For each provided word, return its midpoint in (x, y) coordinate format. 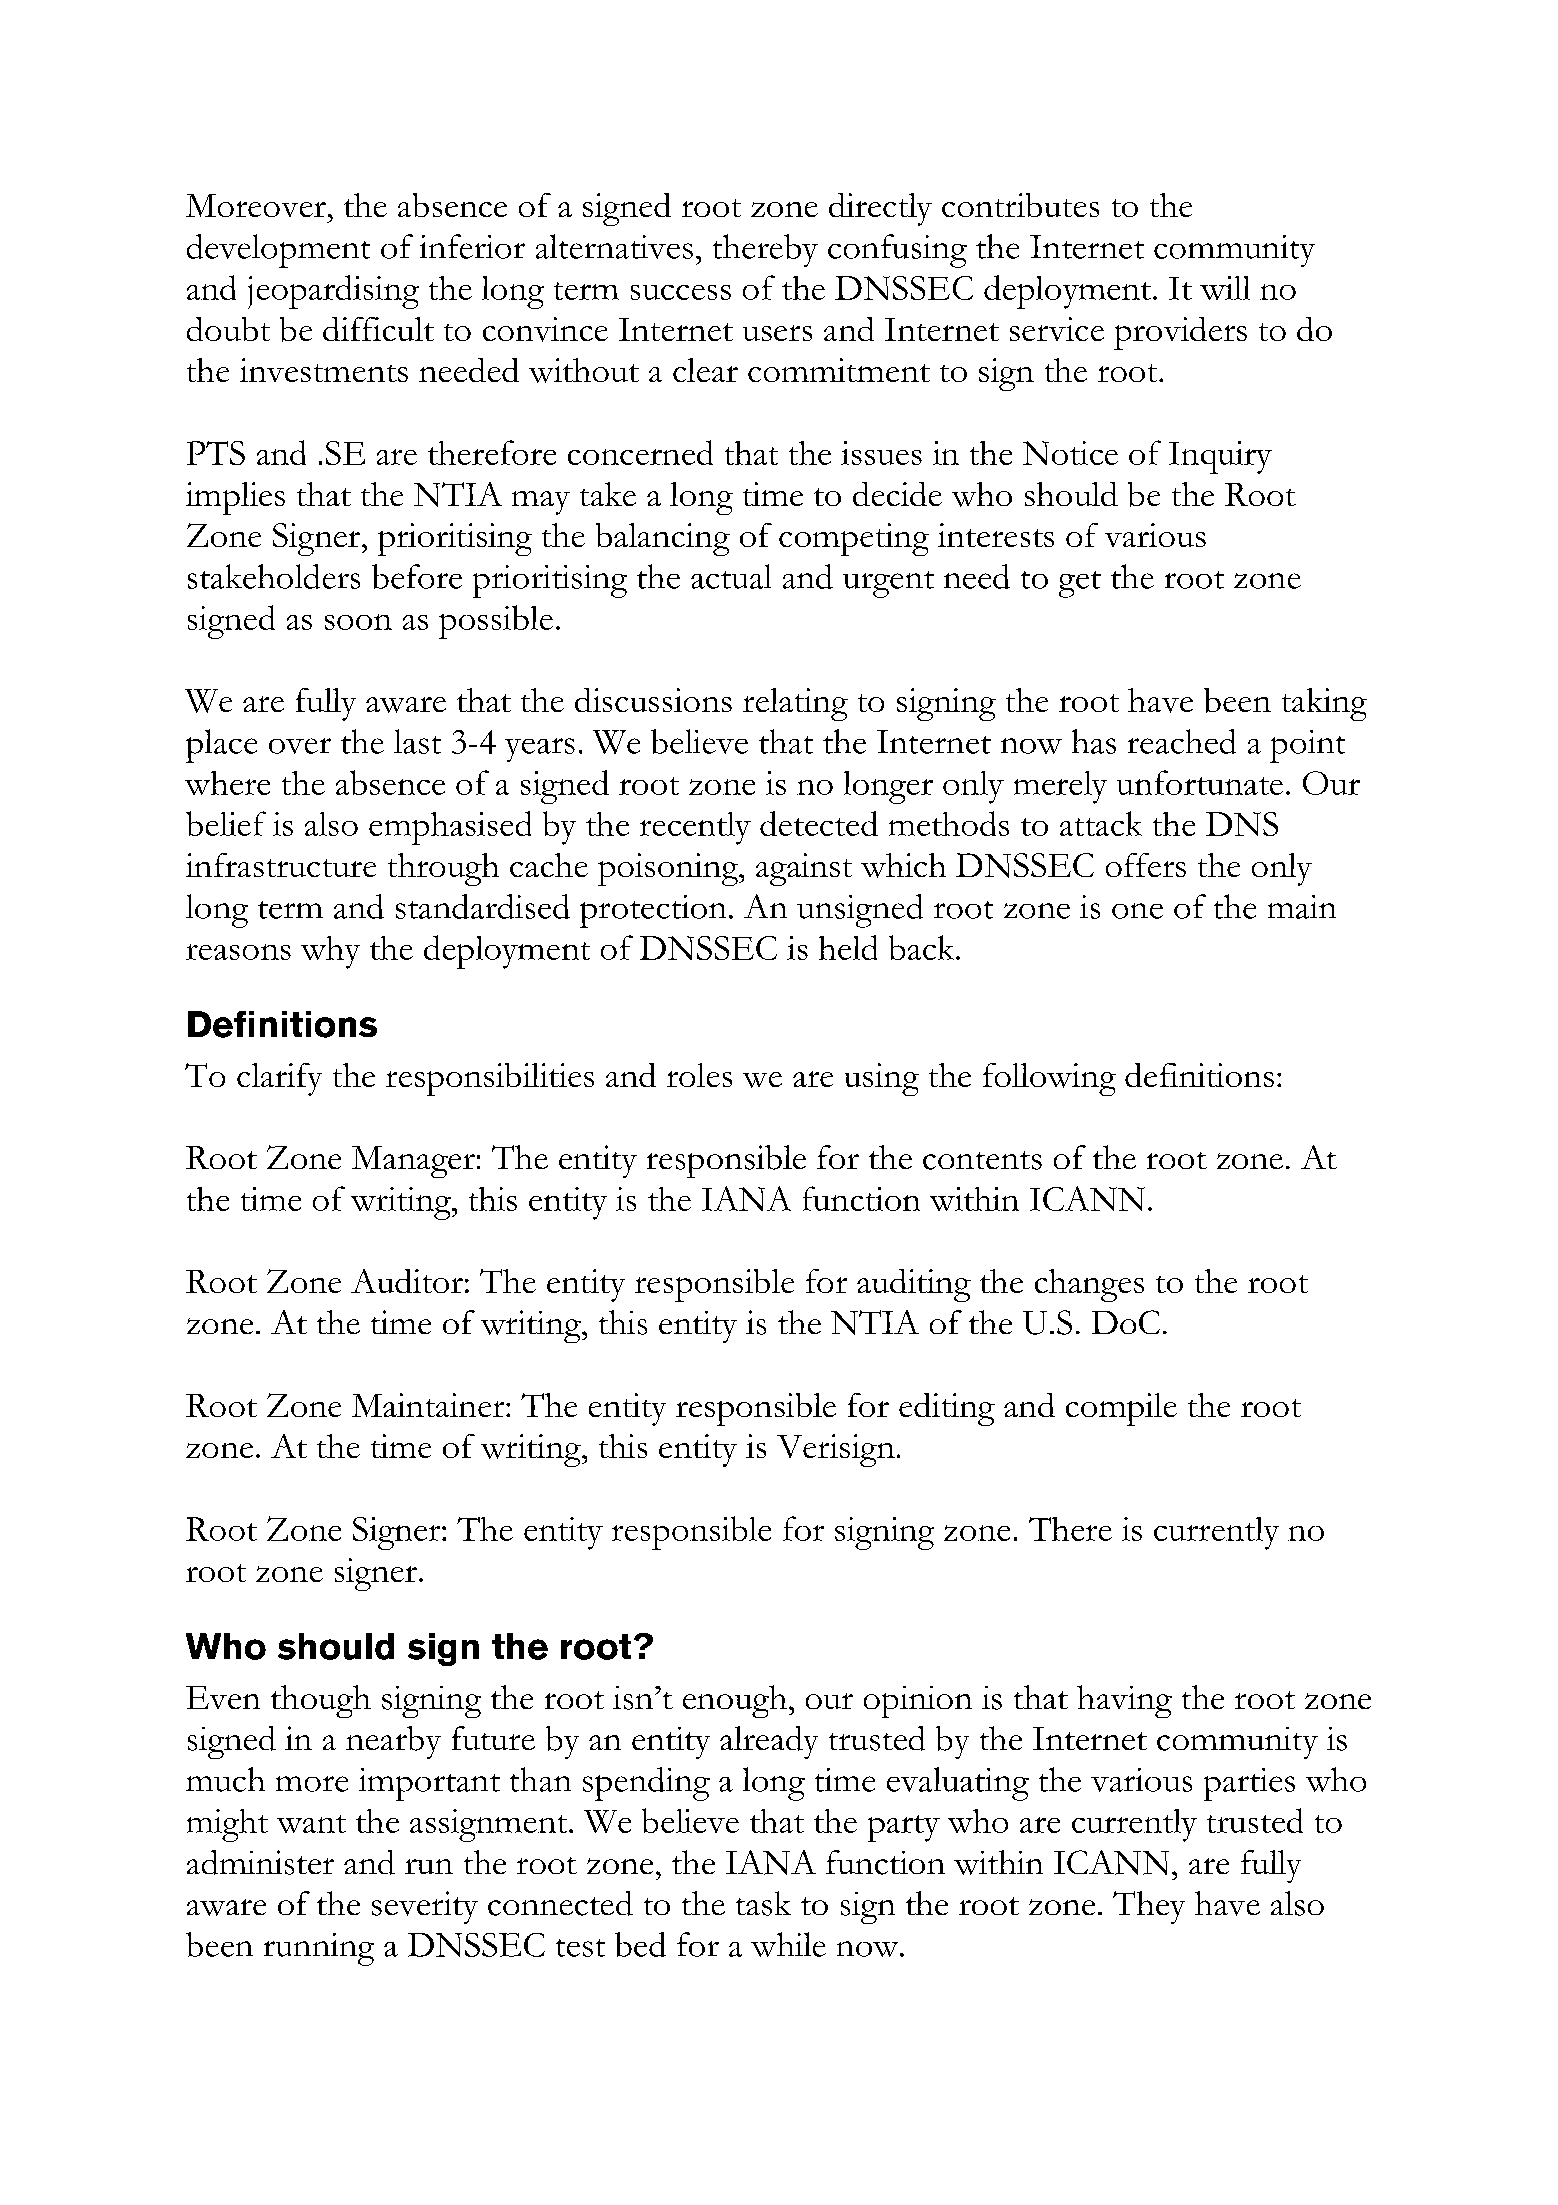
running (319, 1949)
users (777, 333)
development (278, 251)
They (1149, 1907)
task (763, 1903)
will (1225, 288)
